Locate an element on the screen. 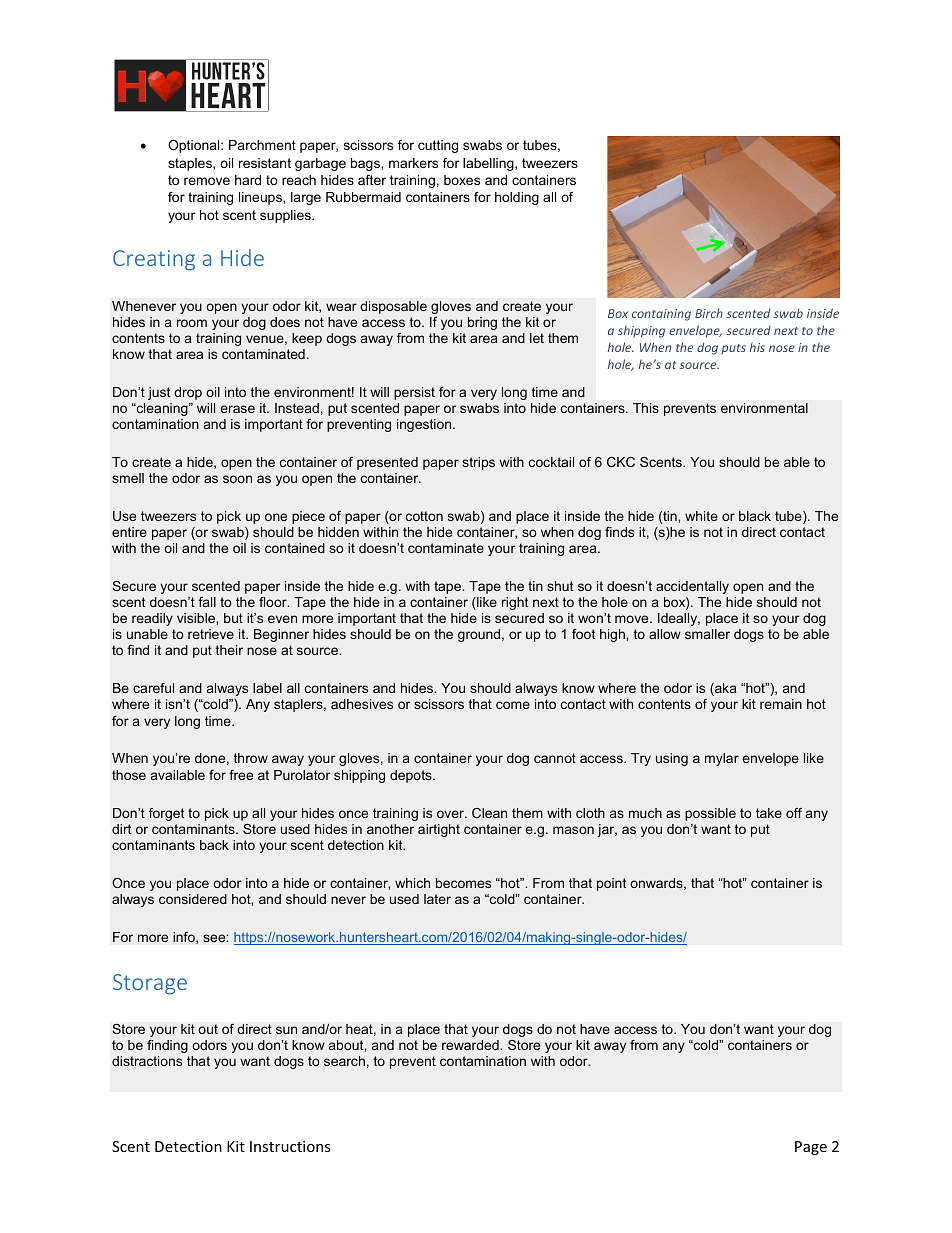  right is located at coordinates (515, 603).
